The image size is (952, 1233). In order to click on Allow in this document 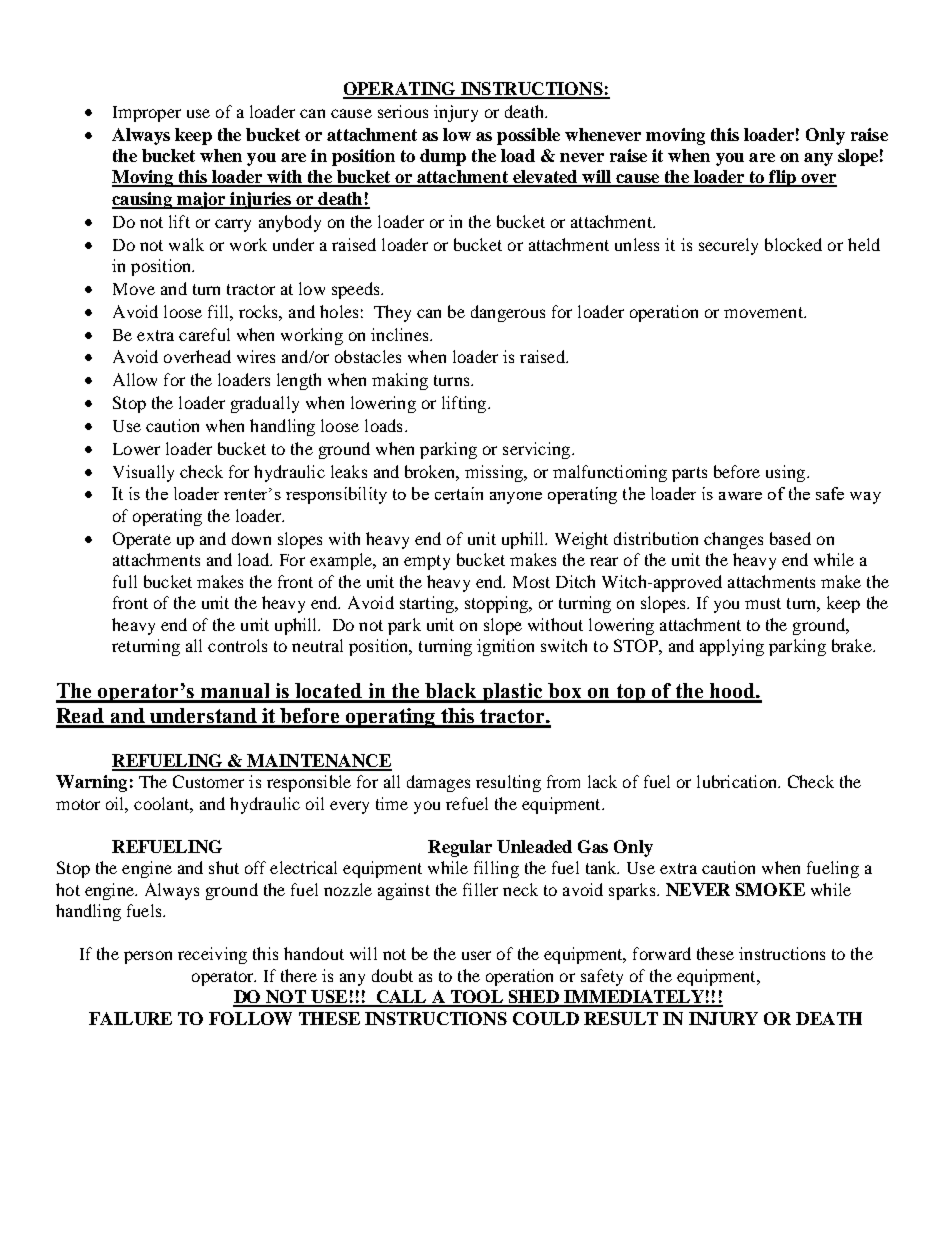, I will do `click(135, 379)`.
